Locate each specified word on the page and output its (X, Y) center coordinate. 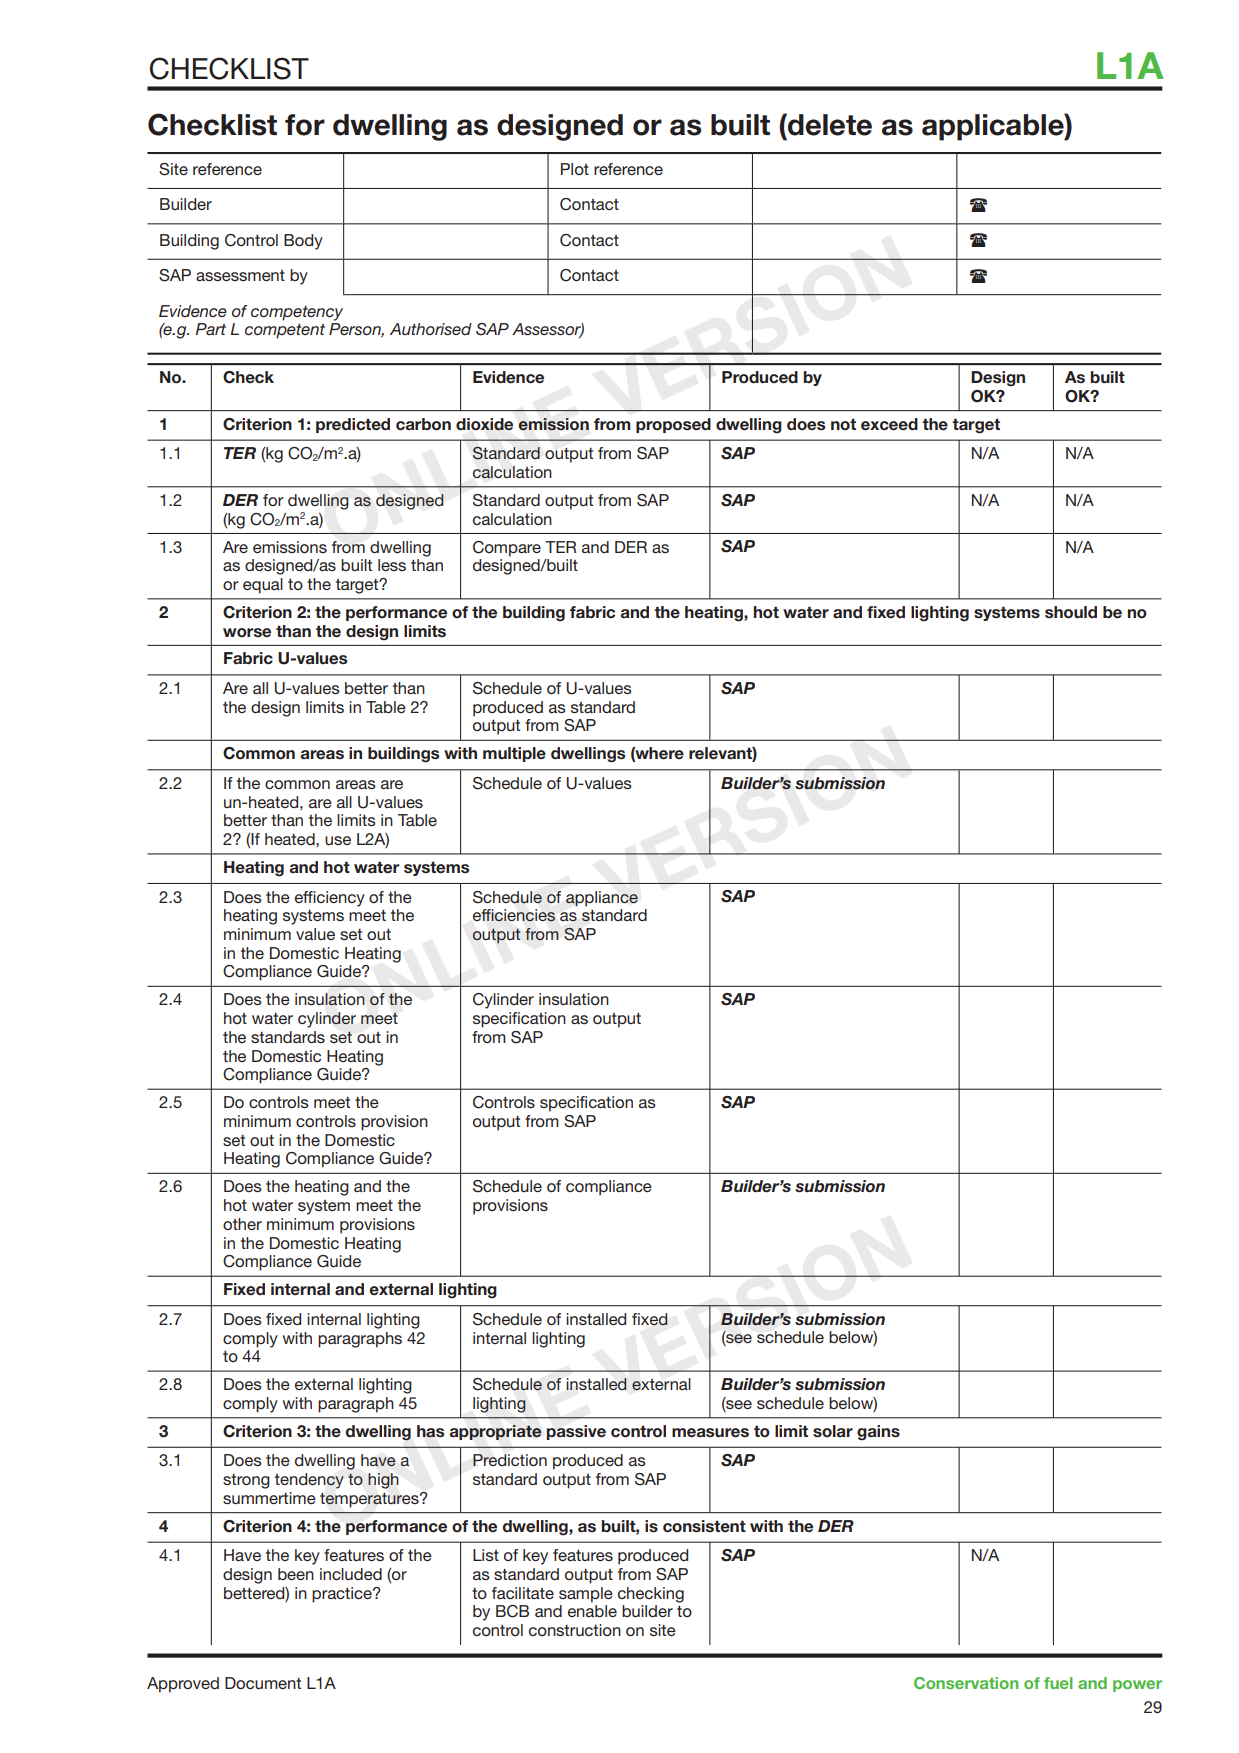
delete (829, 124)
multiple (514, 754)
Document (263, 1683)
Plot (575, 169)
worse (247, 633)
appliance (602, 899)
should (1071, 612)
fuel (1058, 1683)
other (242, 1224)
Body (303, 242)
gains (878, 1433)
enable (592, 1611)
